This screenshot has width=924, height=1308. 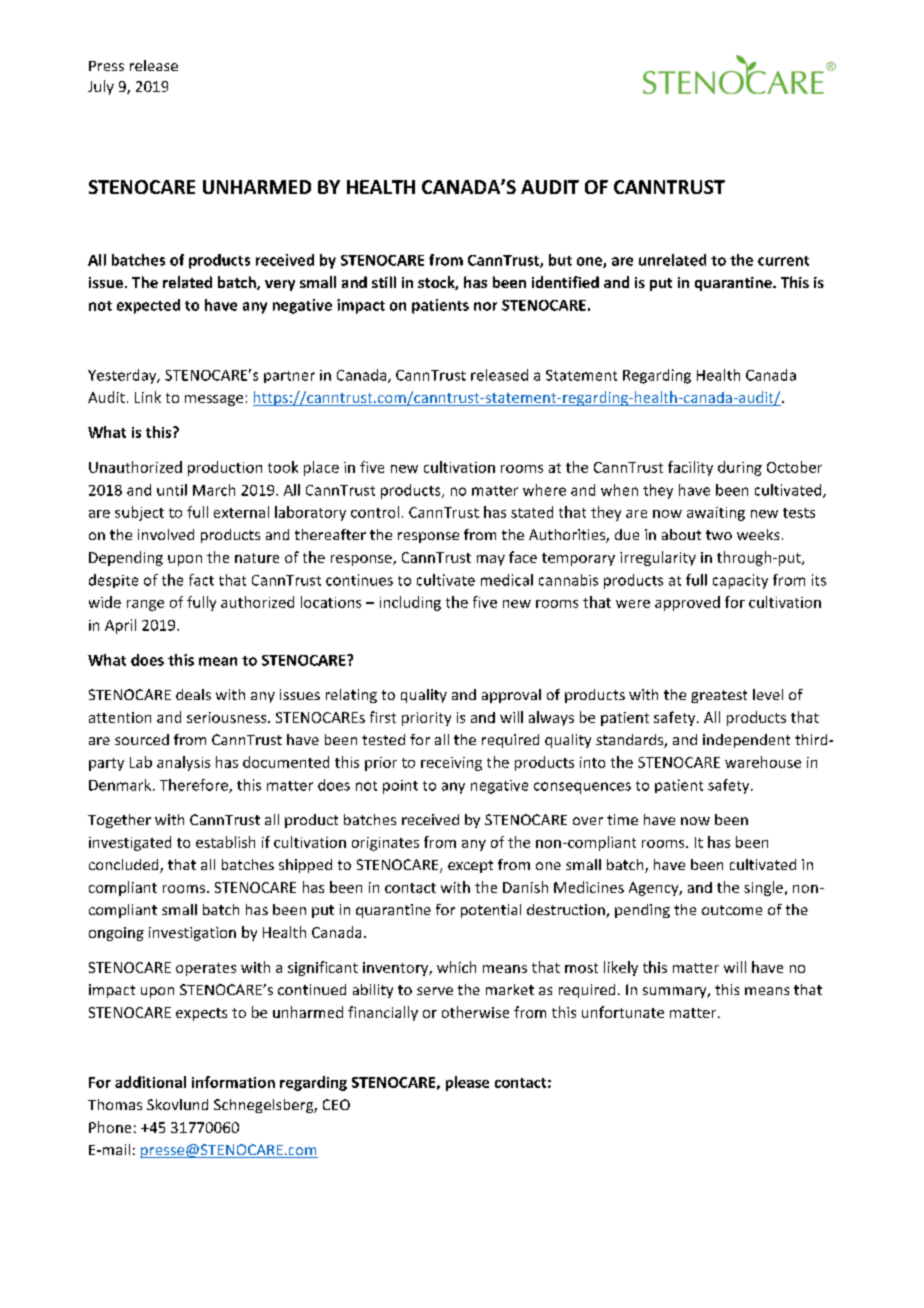 What do you see at coordinates (560, 260) in the screenshot?
I see `but` at bounding box center [560, 260].
